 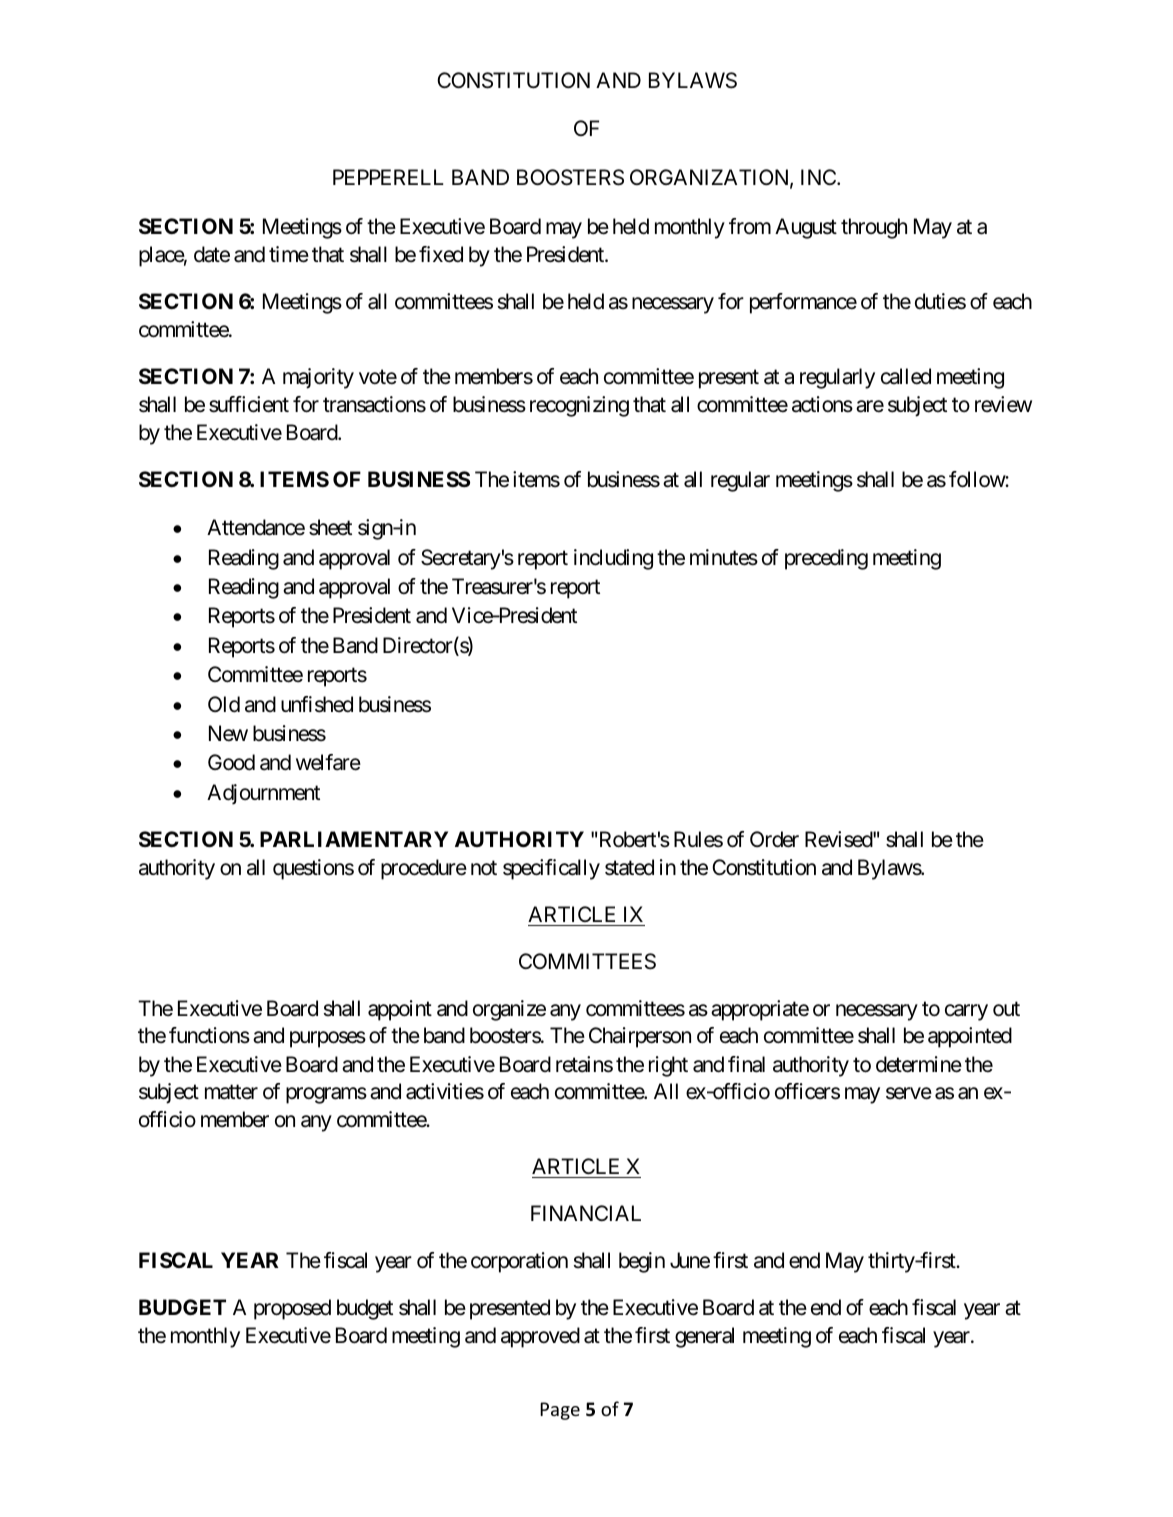 I want to click on from, so click(x=750, y=226).
